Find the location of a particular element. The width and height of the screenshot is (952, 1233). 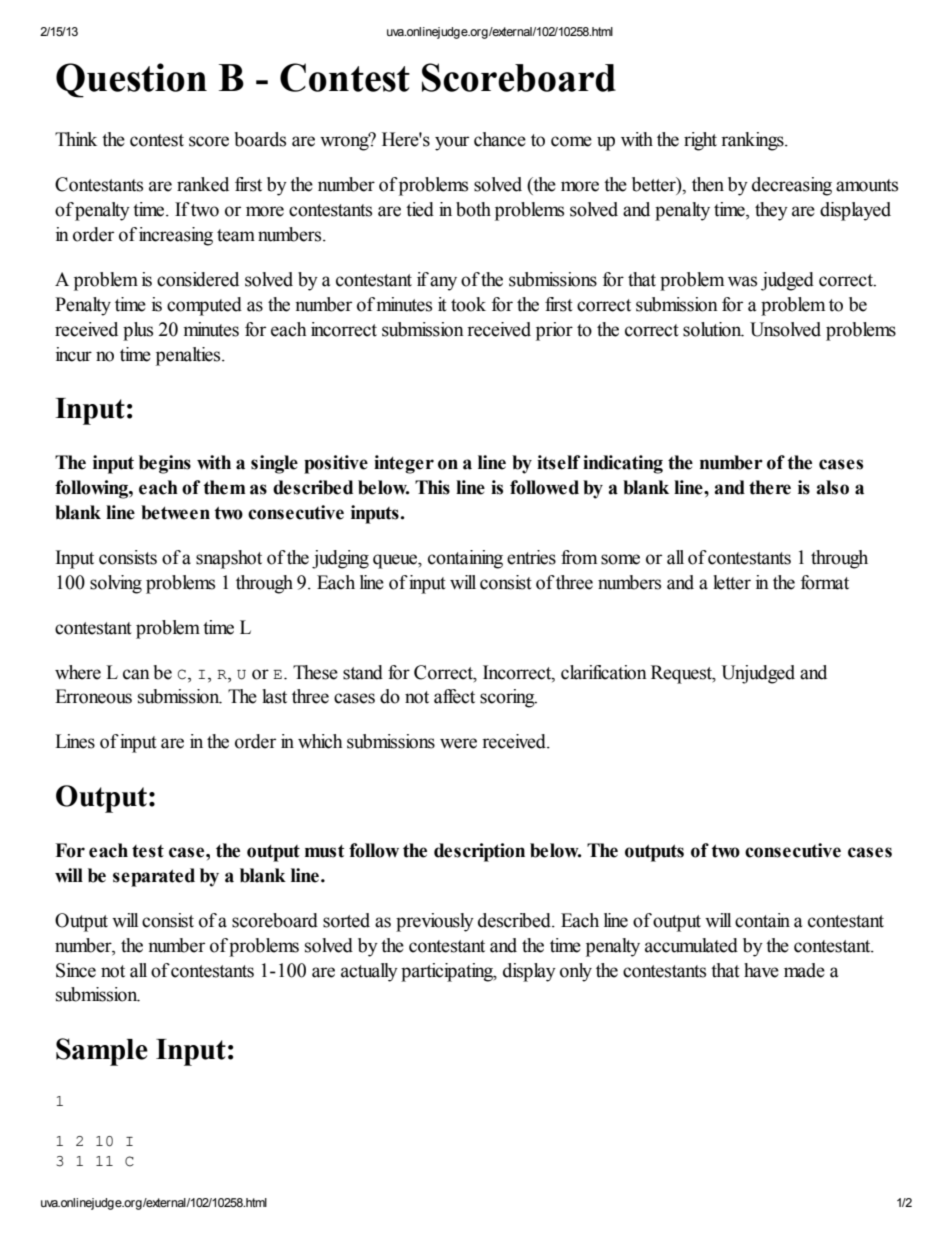

took is located at coordinates (468, 304).
